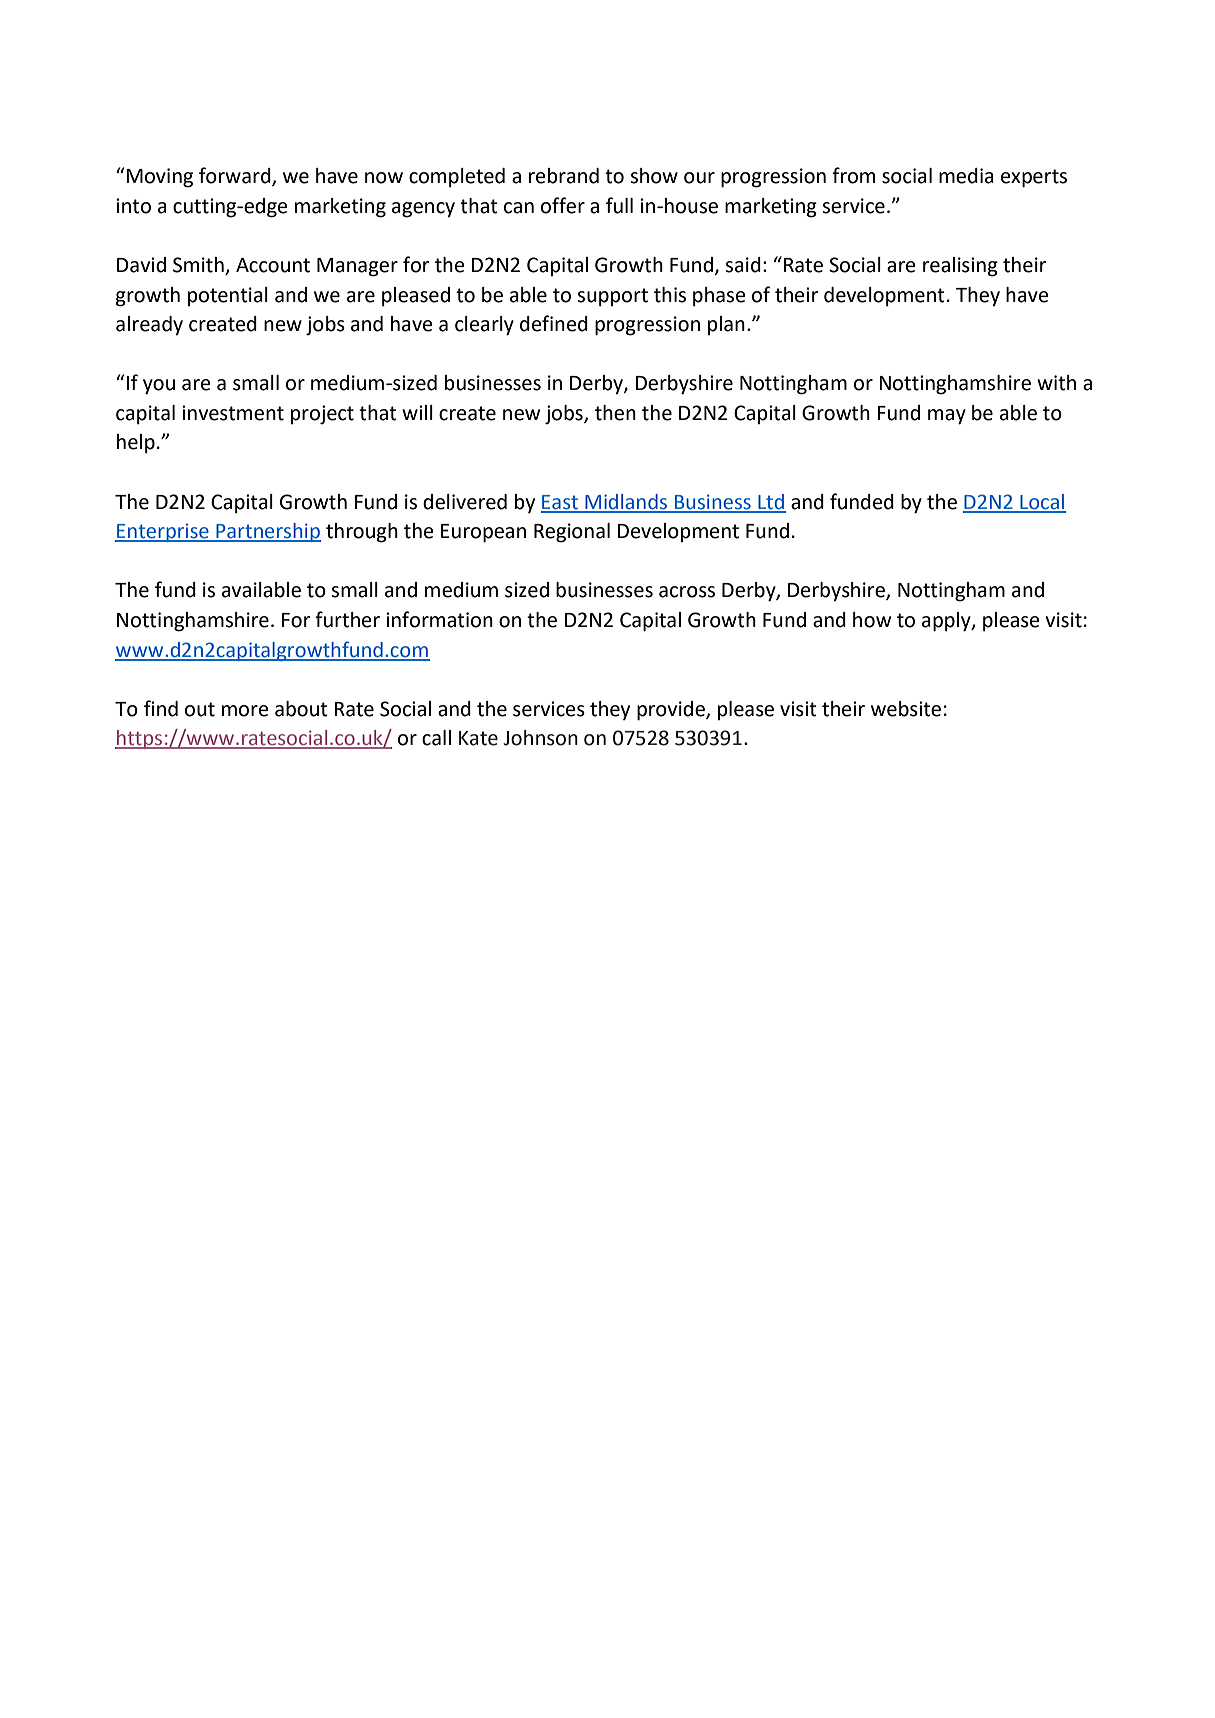 Image resolution: width=1215 pixels, height=1718 pixels. What do you see at coordinates (228, 296) in the screenshot?
I see `potential` at bounding box center [228, 296].
